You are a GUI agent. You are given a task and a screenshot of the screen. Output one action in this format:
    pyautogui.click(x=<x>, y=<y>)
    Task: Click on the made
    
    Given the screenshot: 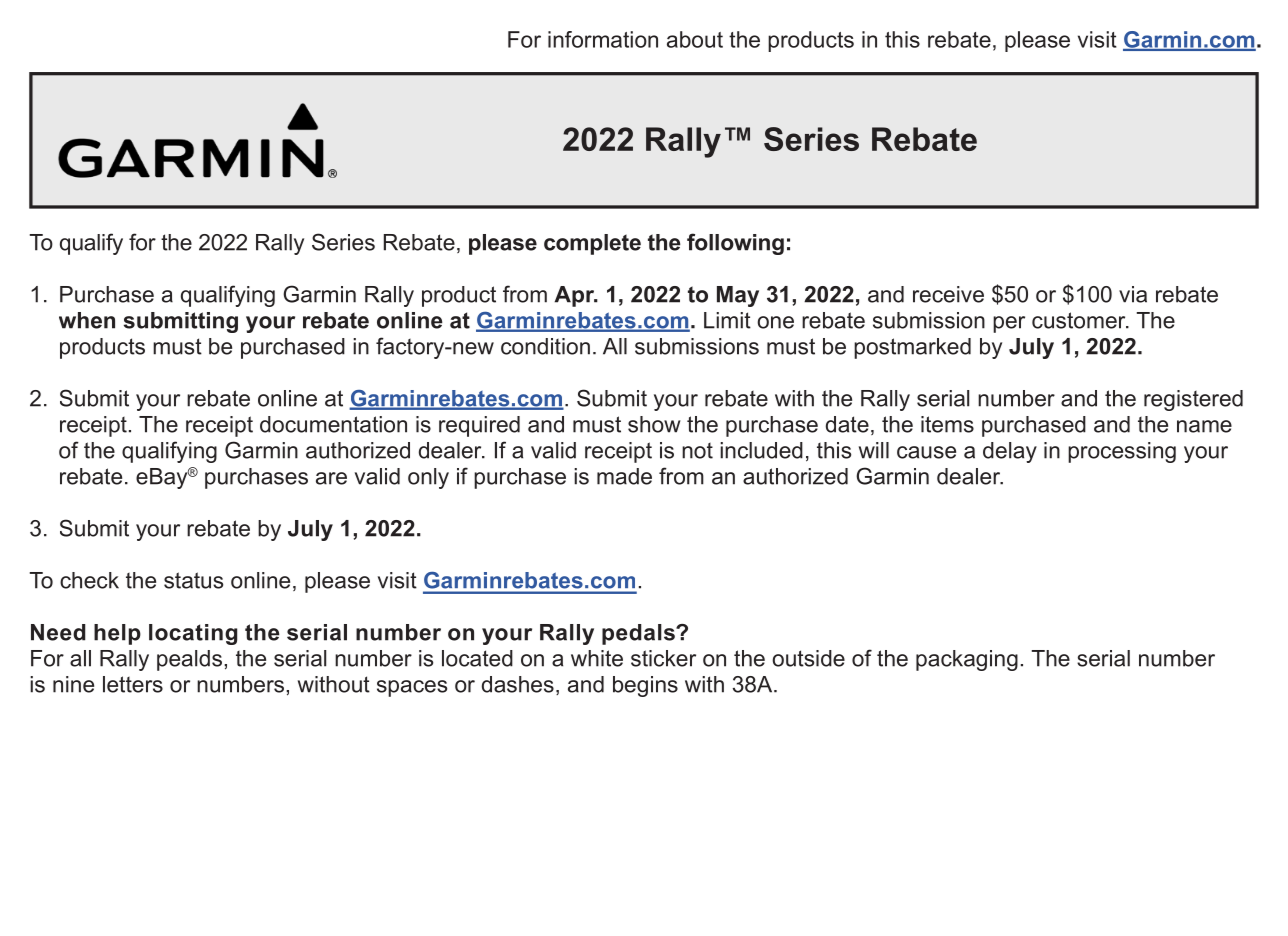 What is the action you would take?
    pyautogui.click(x=624, y=476)
